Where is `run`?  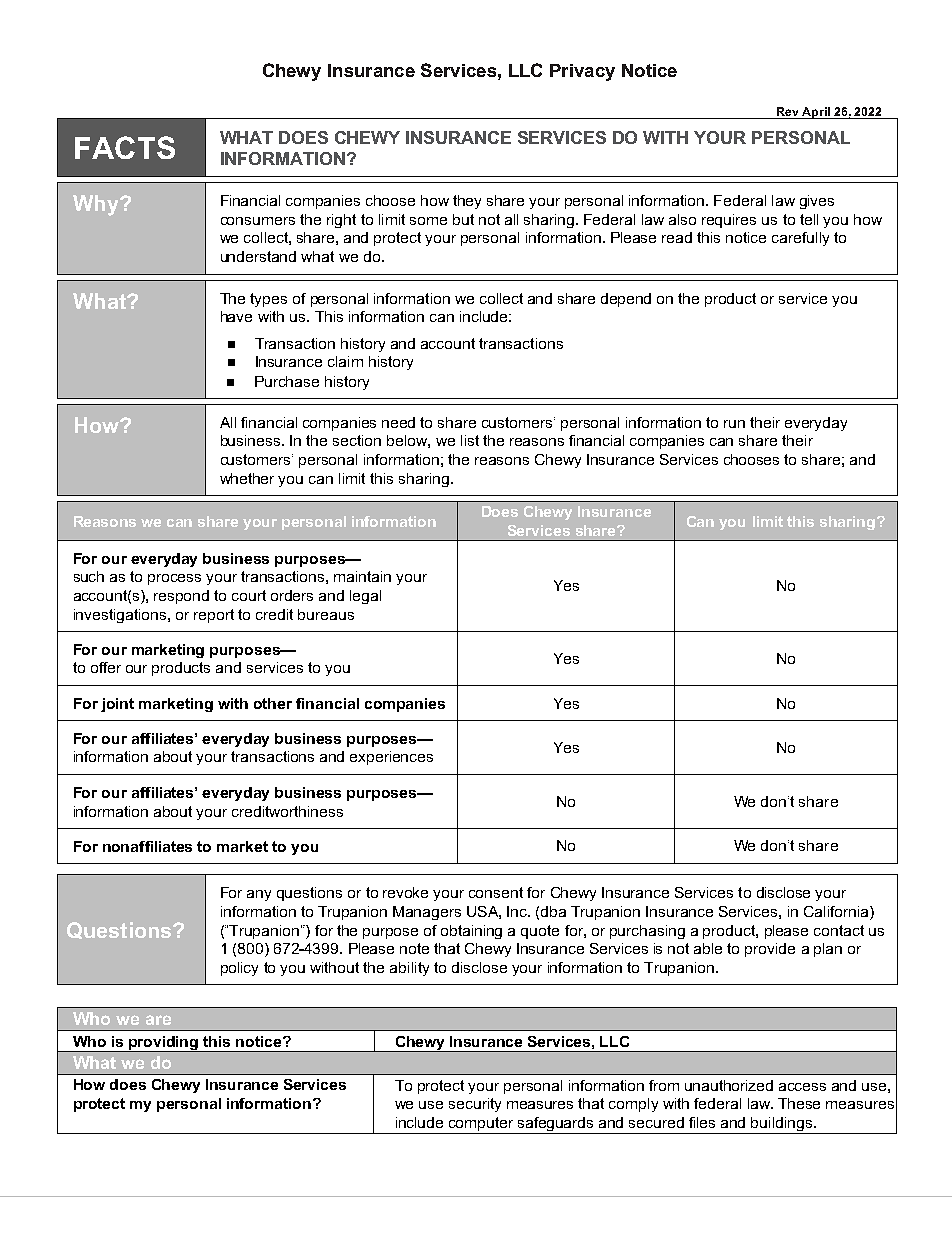
run is located at coordinates (734, 424).
